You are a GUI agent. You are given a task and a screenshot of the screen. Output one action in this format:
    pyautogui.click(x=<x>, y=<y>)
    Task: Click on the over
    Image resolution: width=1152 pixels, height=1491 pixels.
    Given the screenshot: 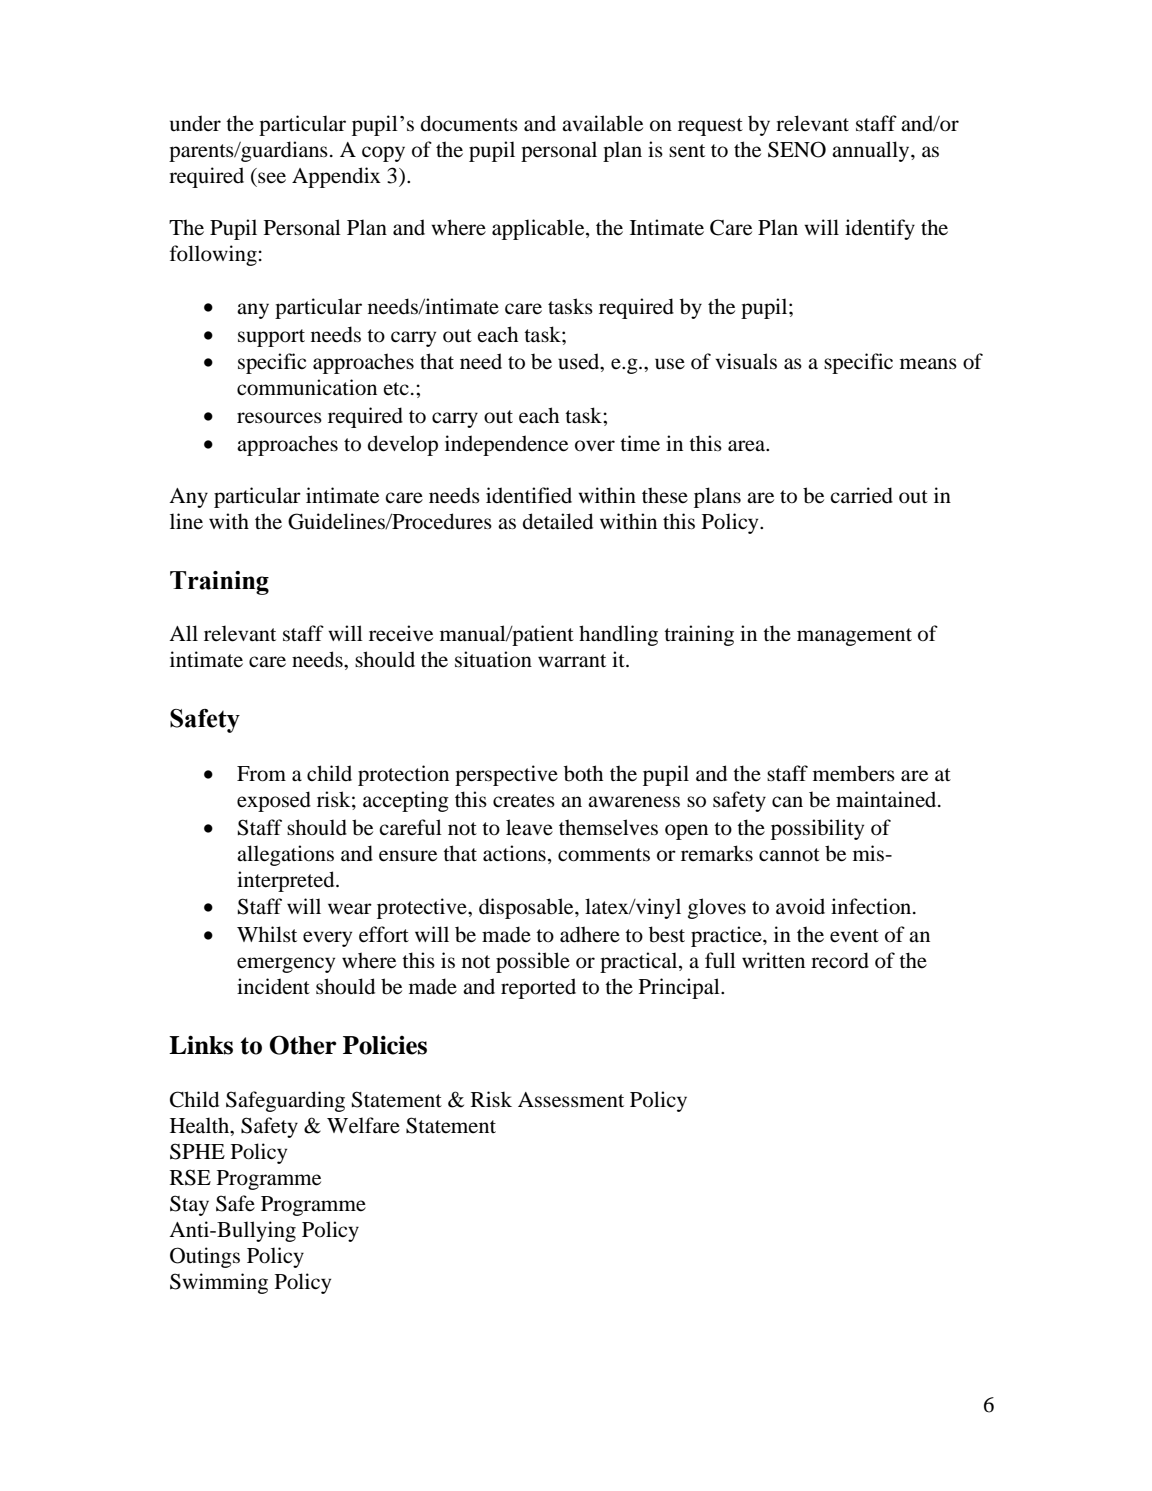 What is the action you would take?
    pyautogui.click(x=595, y=446)
